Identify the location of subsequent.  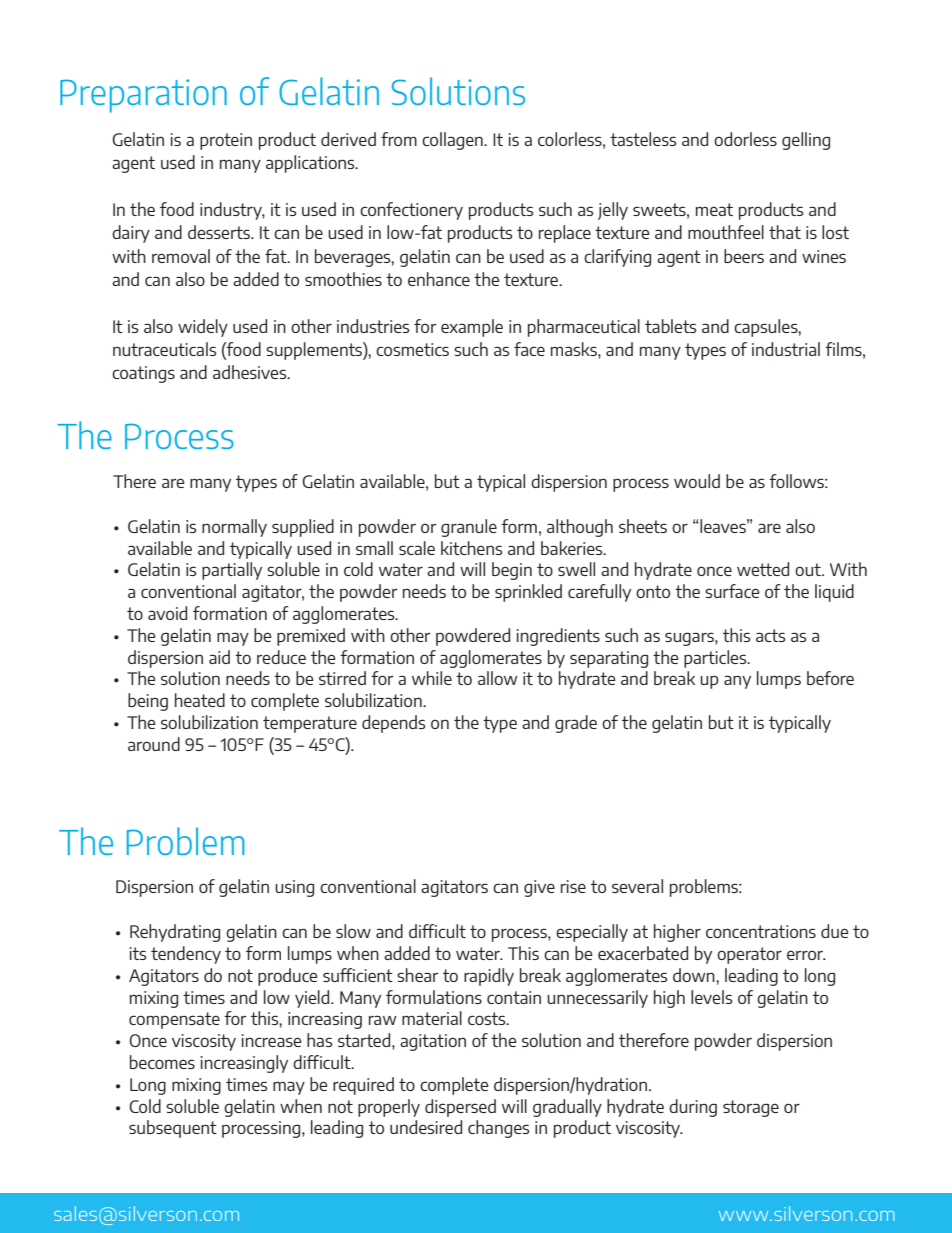
(173, 1129).
